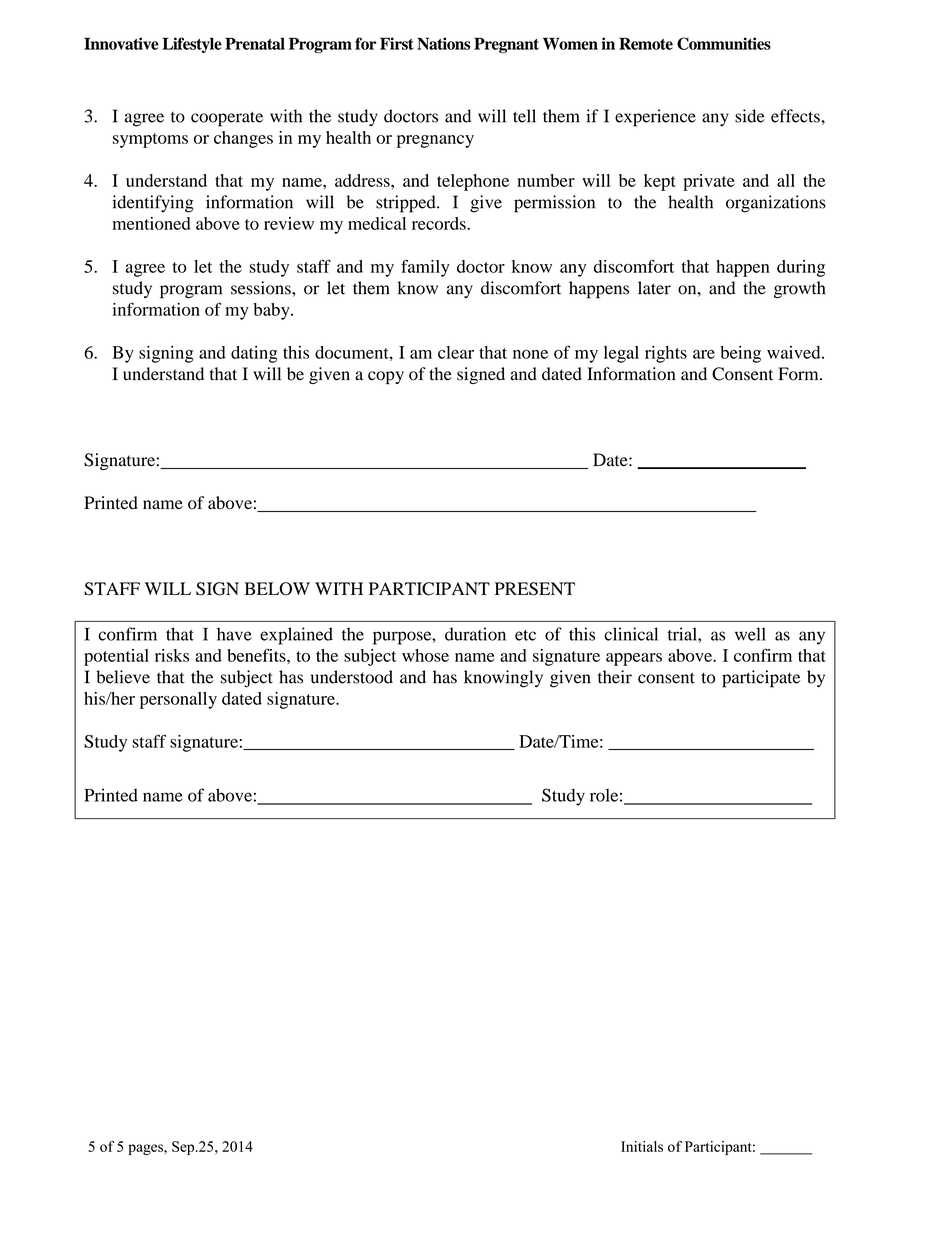 This screenshot has width=952, height=1233. What do you see at coordinates (724, 43) in the screenshot?
I see `Communities` at bounding box center [724, 43].
